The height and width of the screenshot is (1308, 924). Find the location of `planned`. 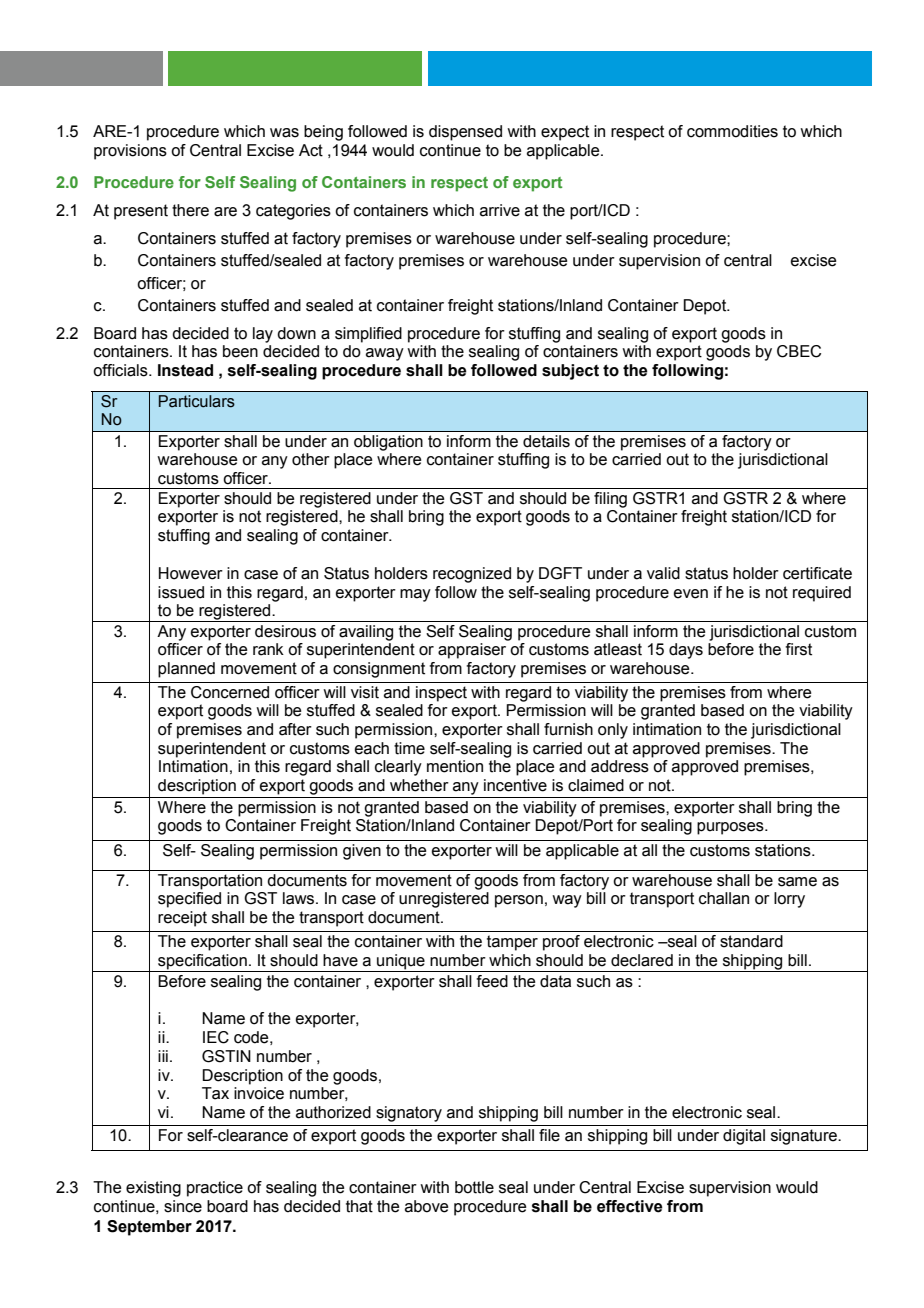

planned is located at coordinates (186, 670).
